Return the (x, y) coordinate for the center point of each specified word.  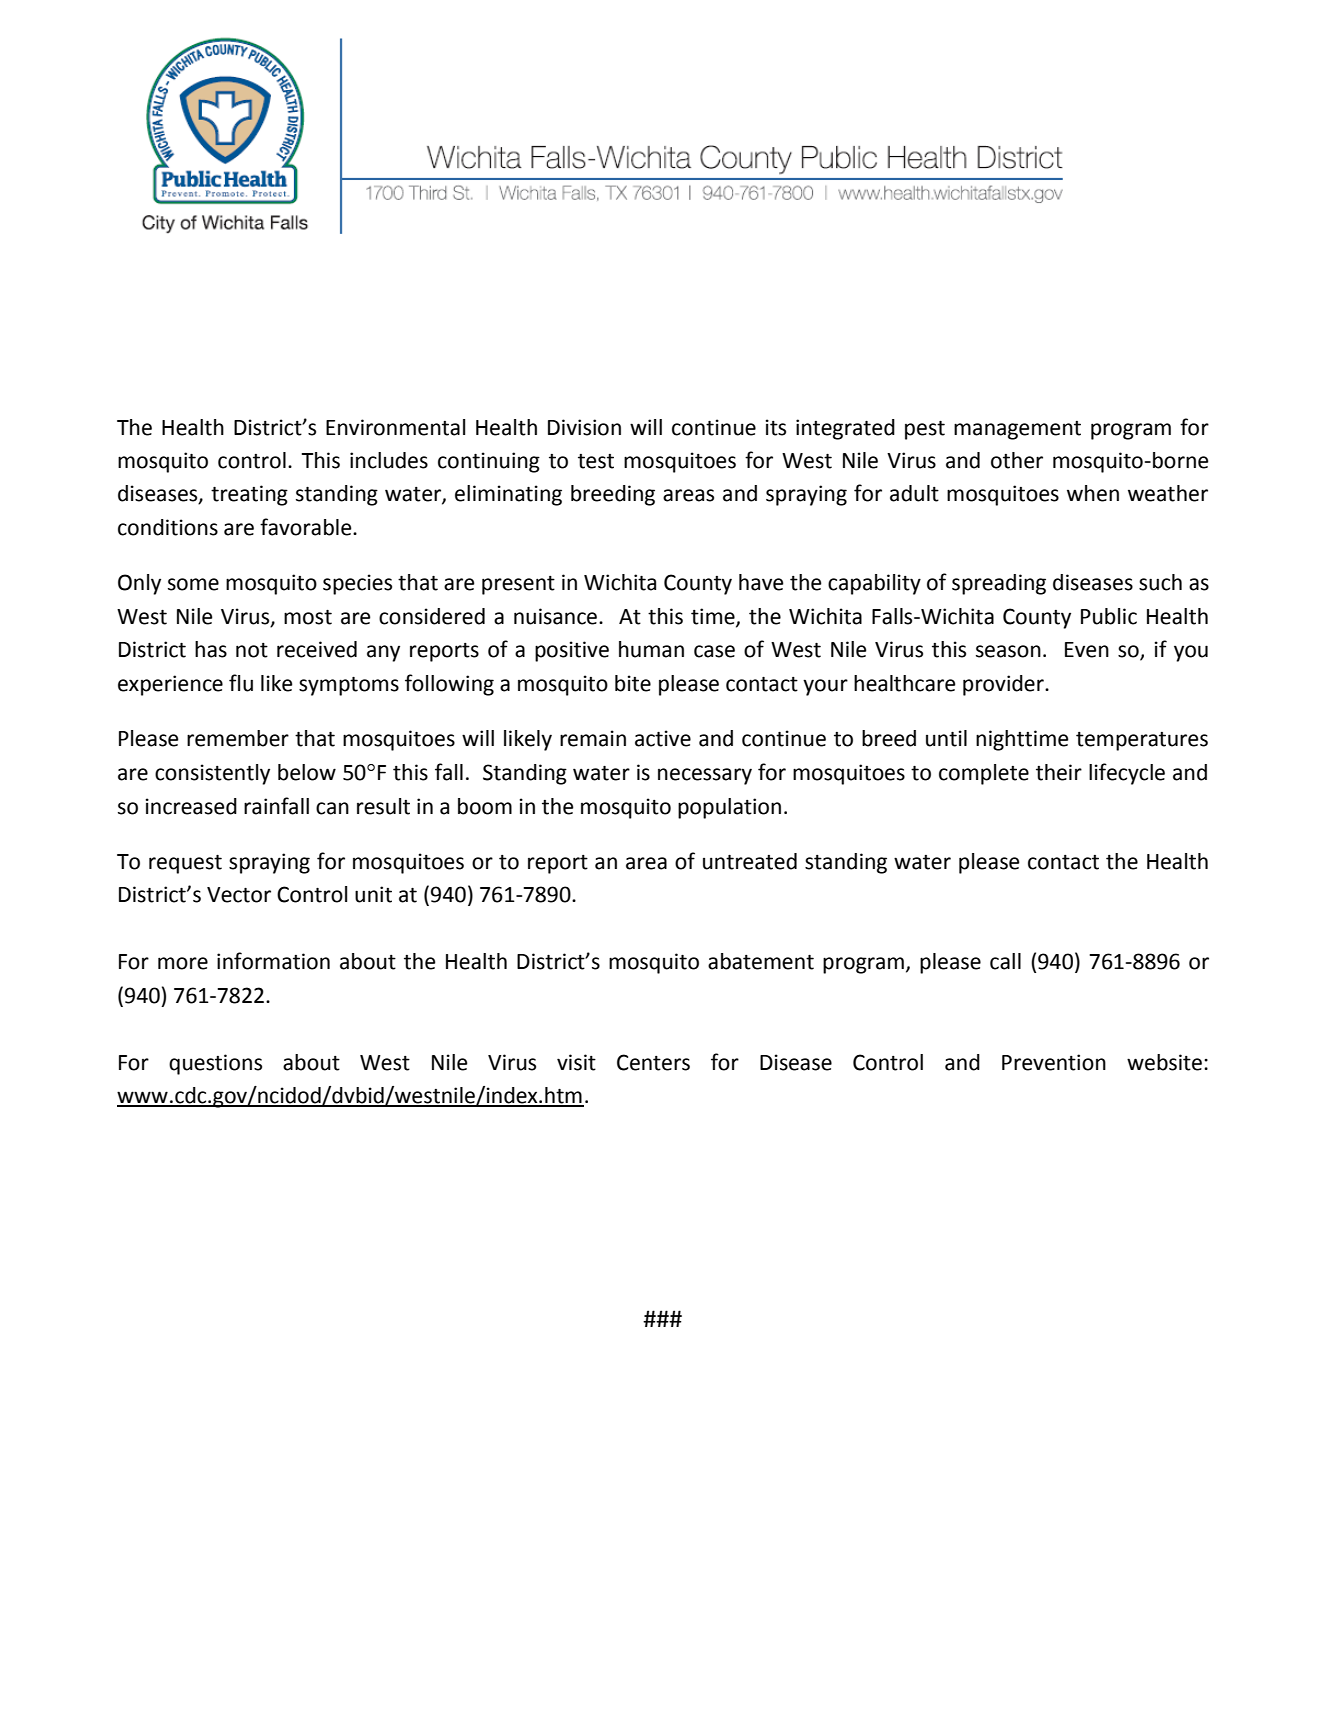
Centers (653, 1062)
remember (238, 738)
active (663, 738)
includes (389, 460)
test (596, 461)
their (1059, 772)
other (1017, 460)
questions (215, 1064)
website (1164, 1062)
